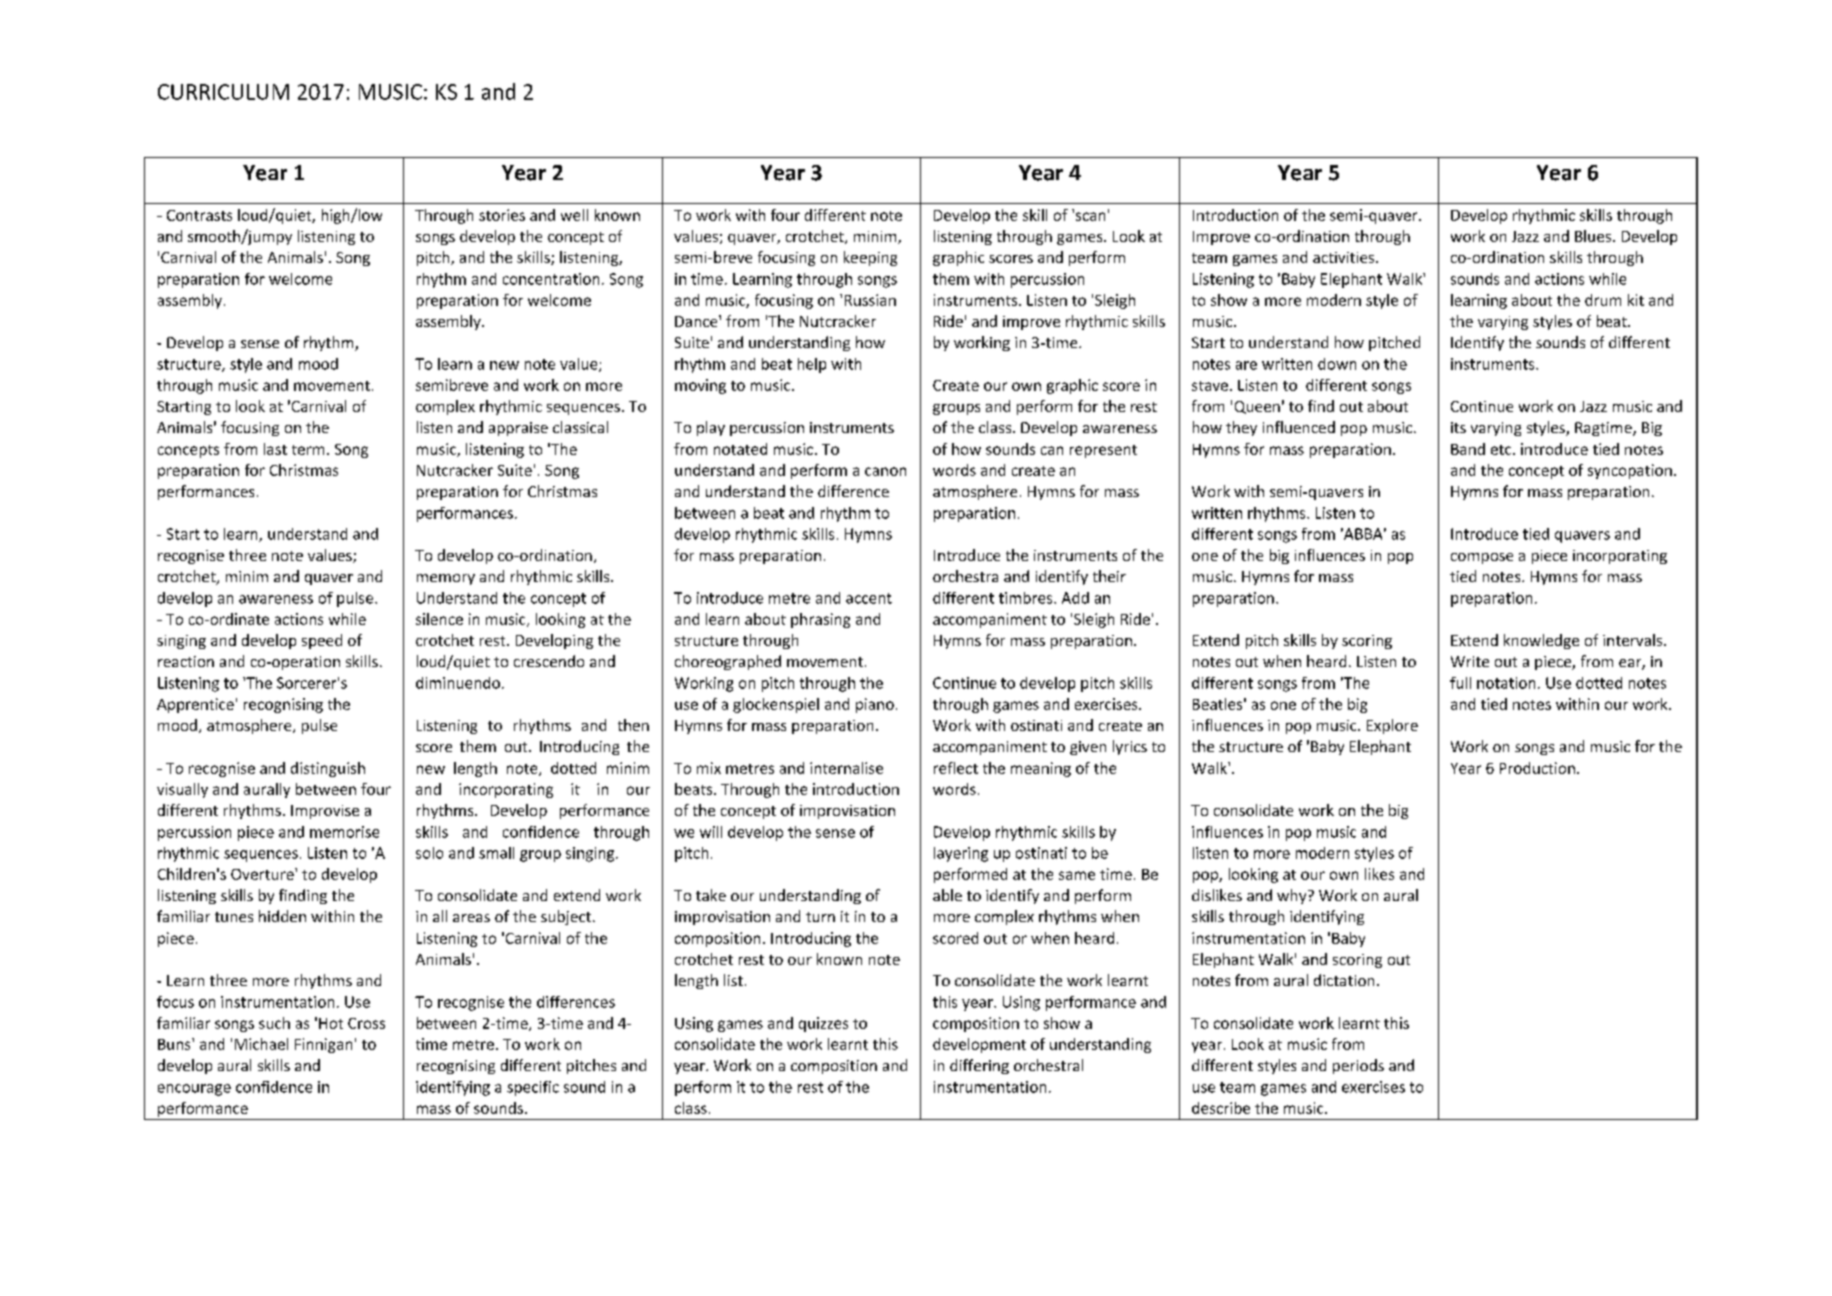  Describe the element at coordinates (1594, 236) in the screenshot. I see `Blues` at that location.
